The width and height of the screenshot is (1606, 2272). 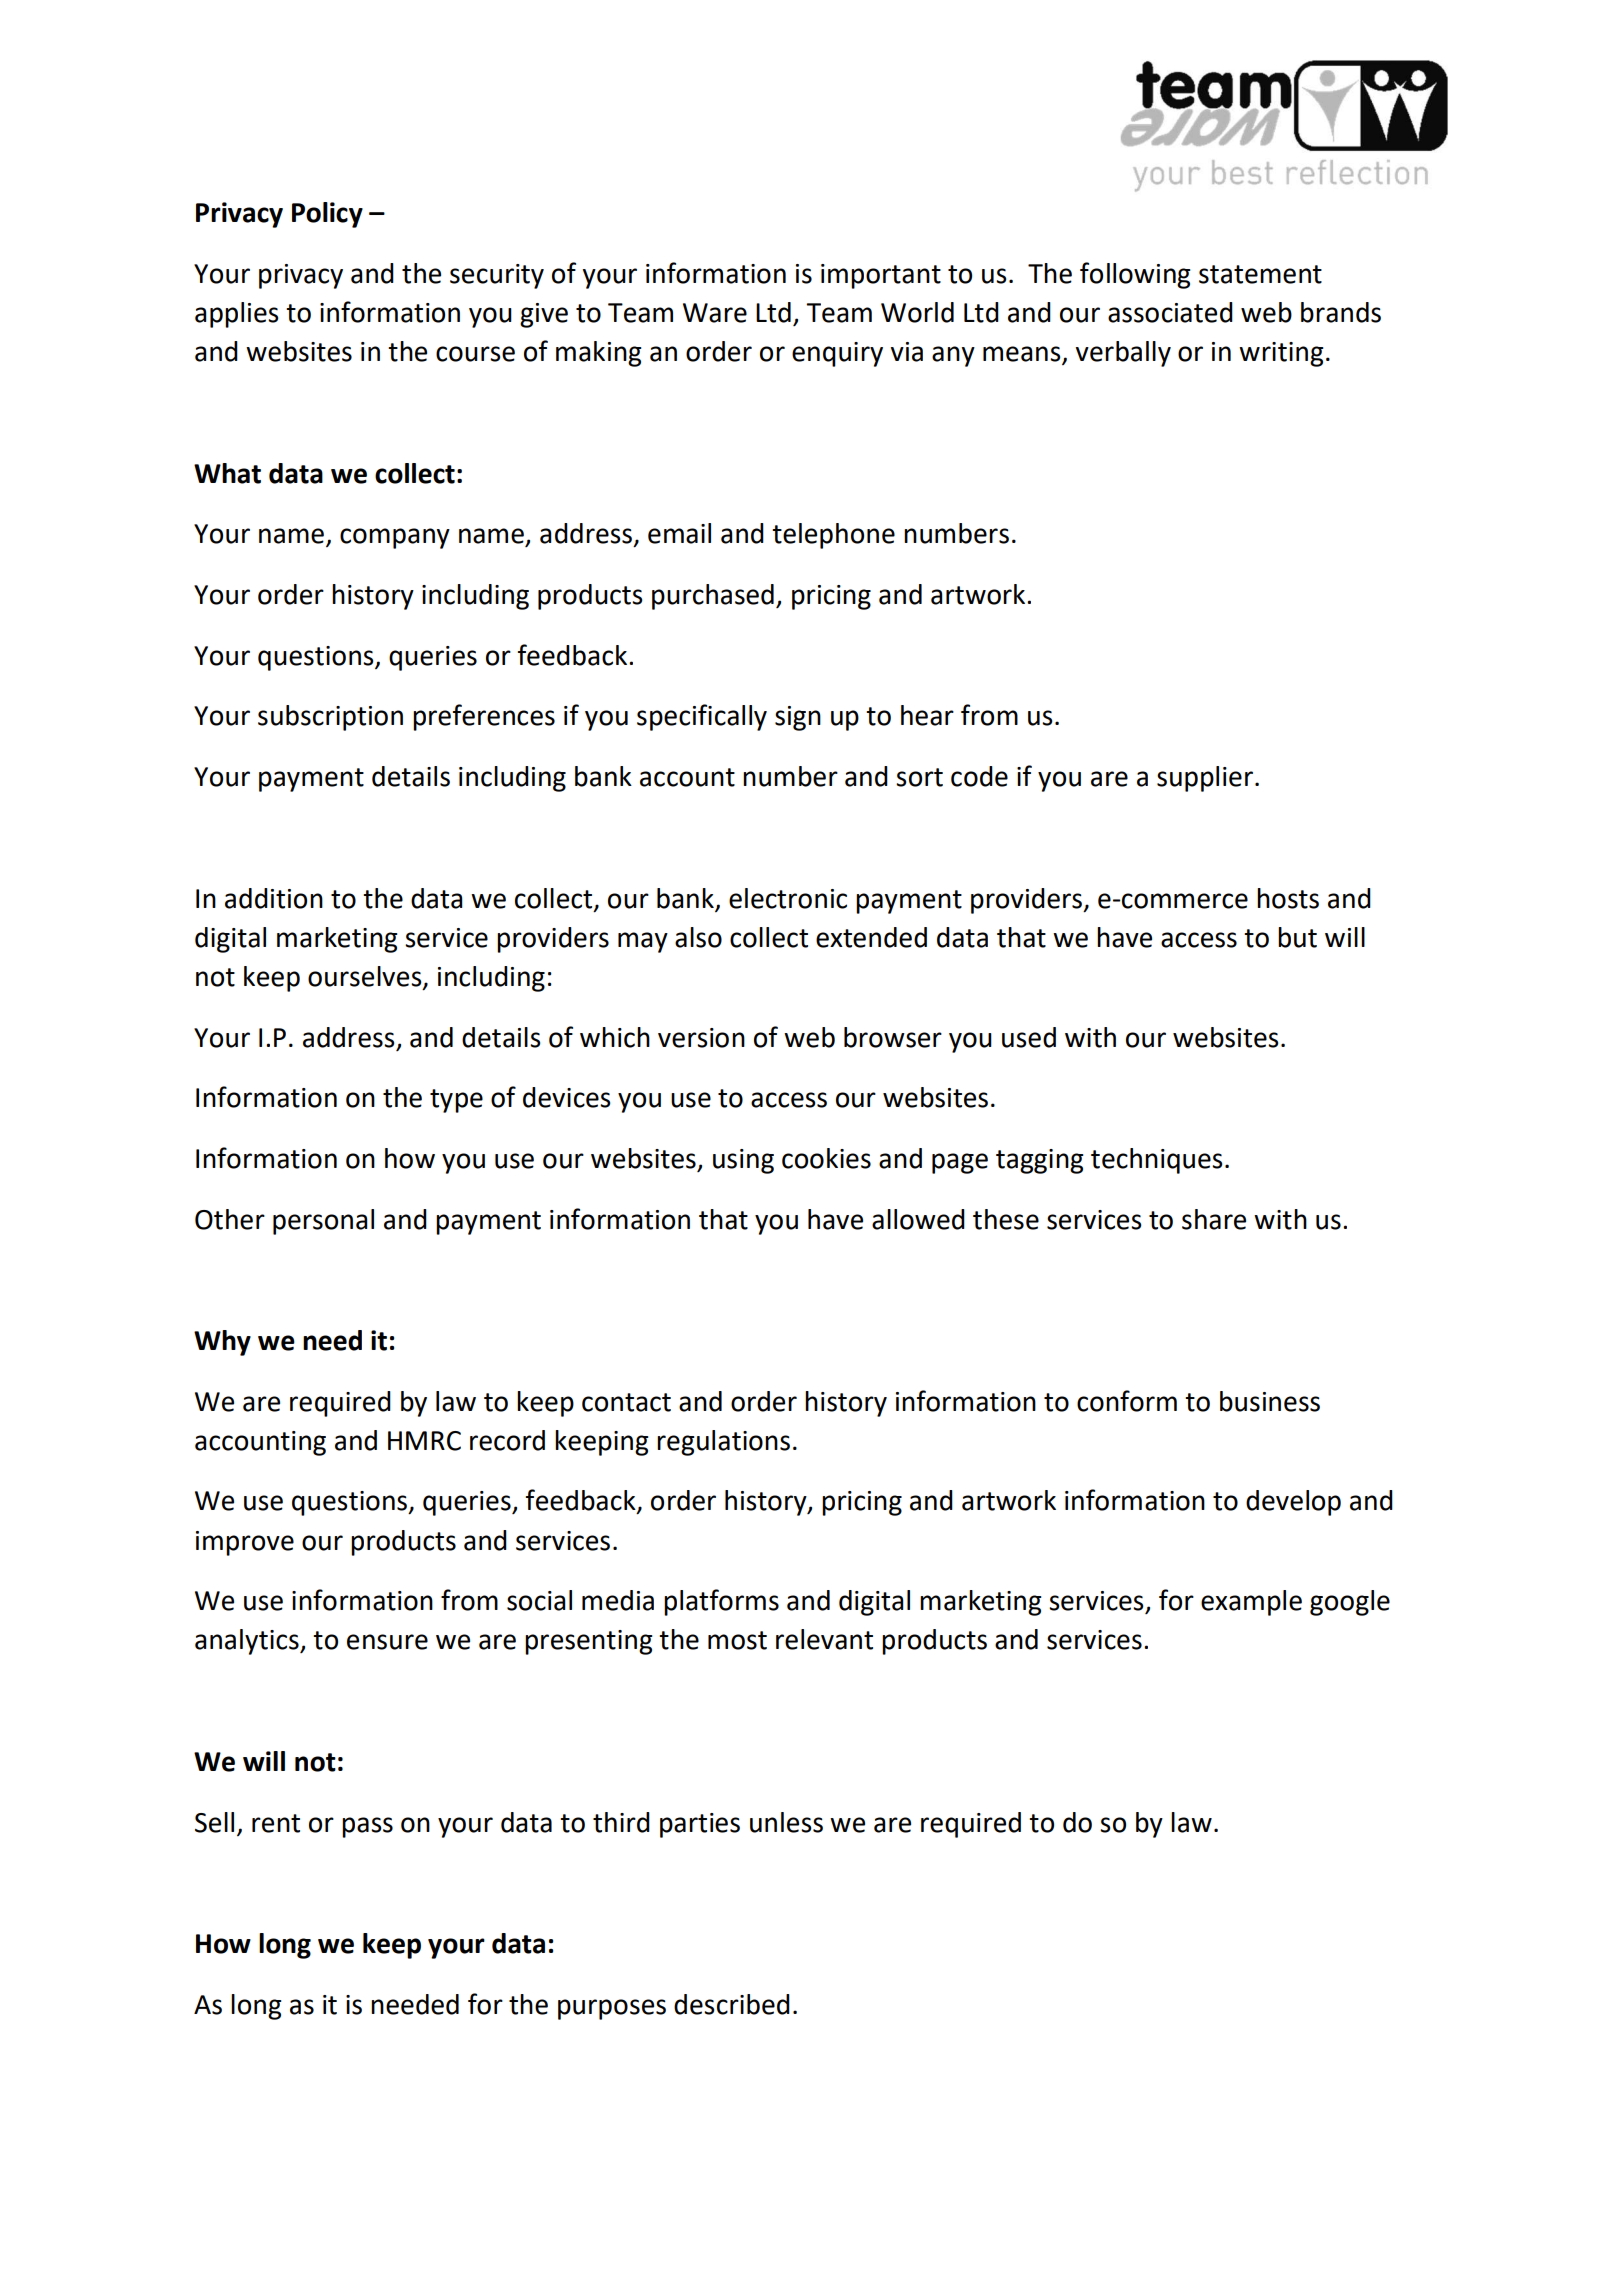 What do you see at coordinates (826, 1158) in the screenshot?
I see `cookies` at bounding box center [826, 1158].
